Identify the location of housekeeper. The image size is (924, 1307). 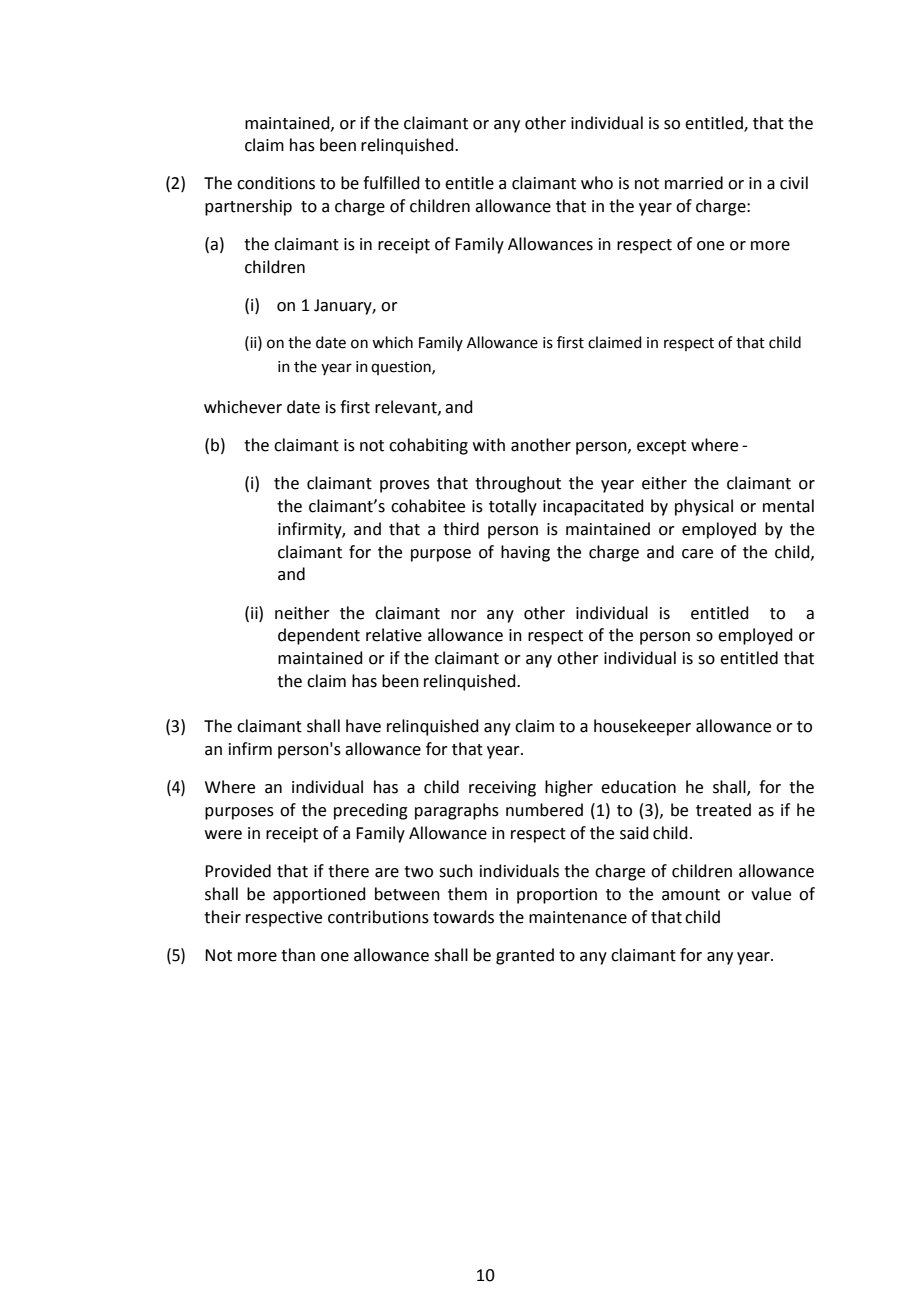
(642, 727).
